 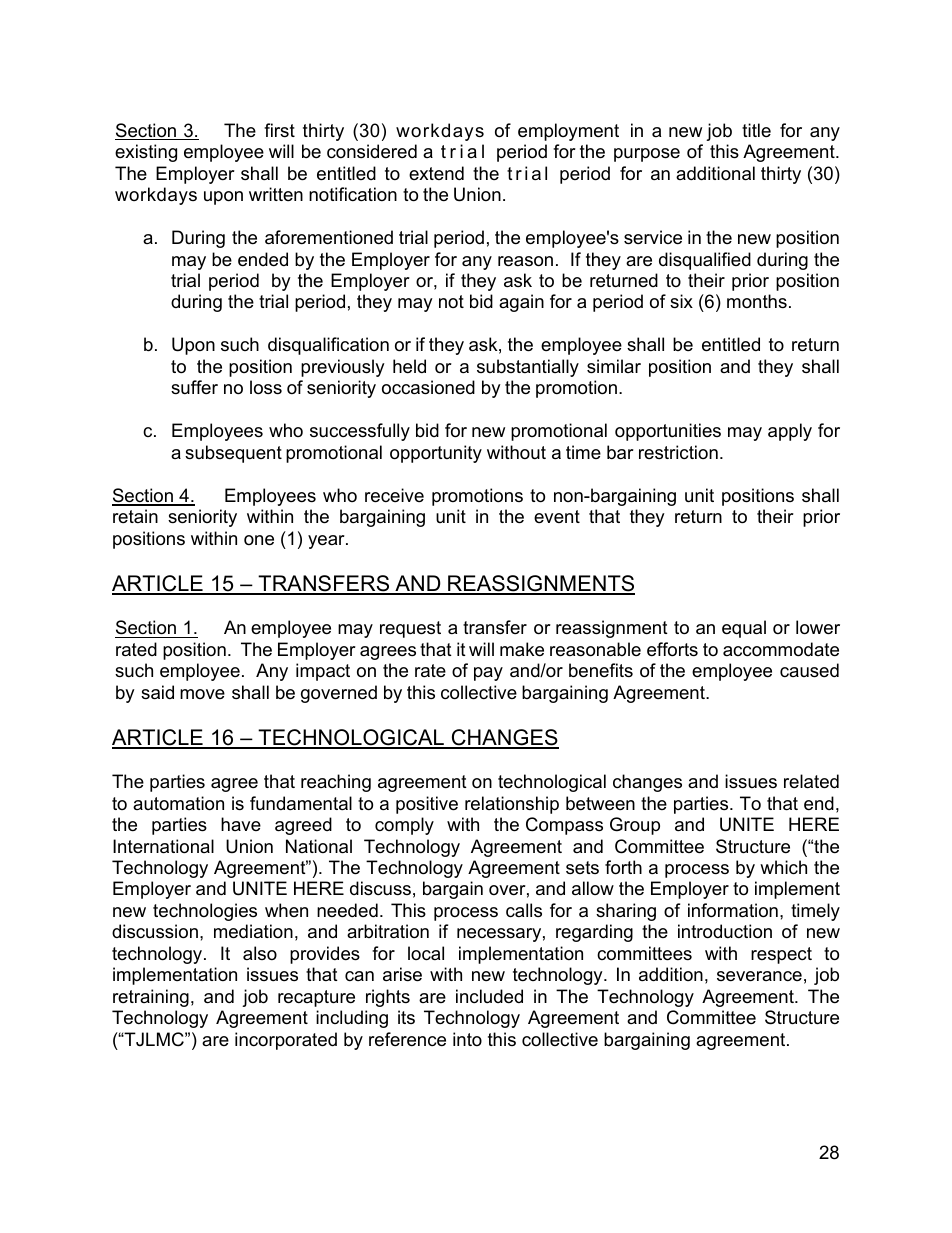 I want to click on purpose, so click(x=647, y=155).
